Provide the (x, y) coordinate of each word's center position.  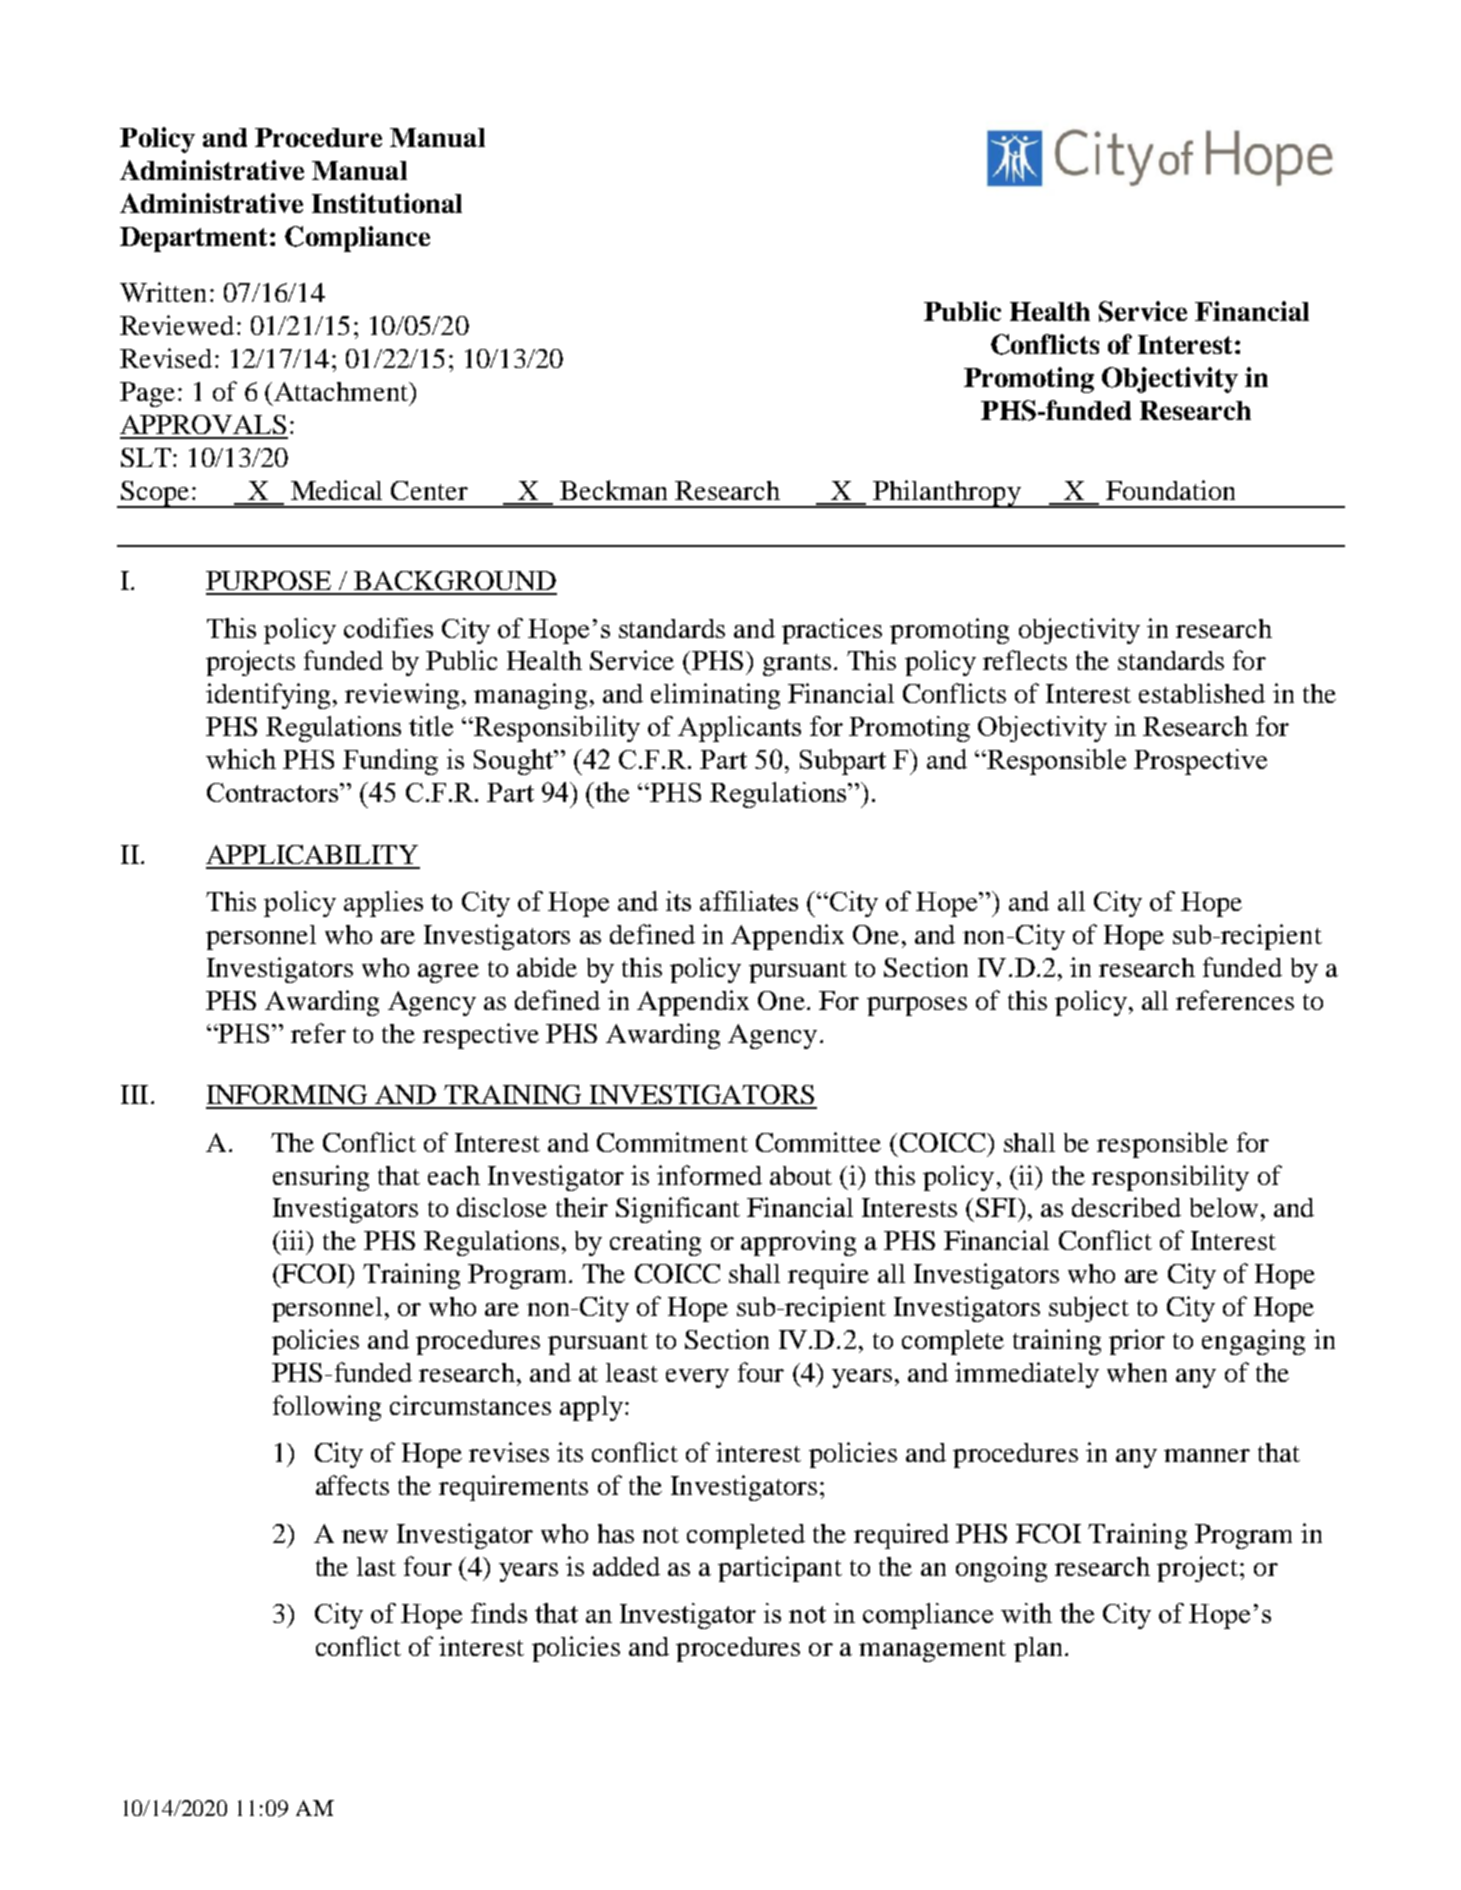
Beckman (613, 490)
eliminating (715, 696)
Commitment (672, 1142)
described (1126, 1207)
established (1202, 693)
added (626, 1566)
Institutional (387, 203)
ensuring (321, 1178)
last (376, 1566)
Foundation (1170, 490)
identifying (270, 696)
